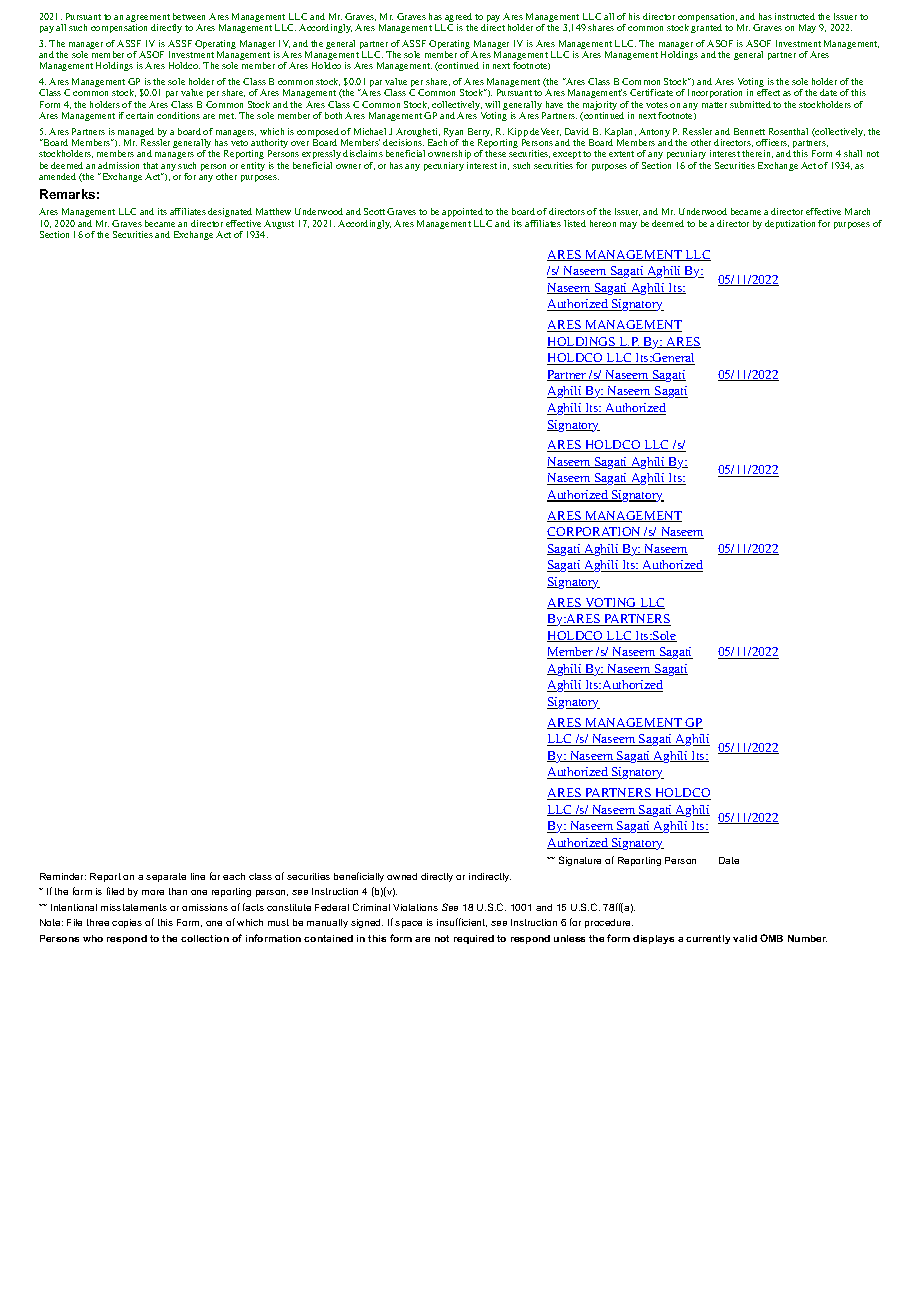 The width and height of the document is (924, 1308). I want to click on agreed, so click(458, 19).
